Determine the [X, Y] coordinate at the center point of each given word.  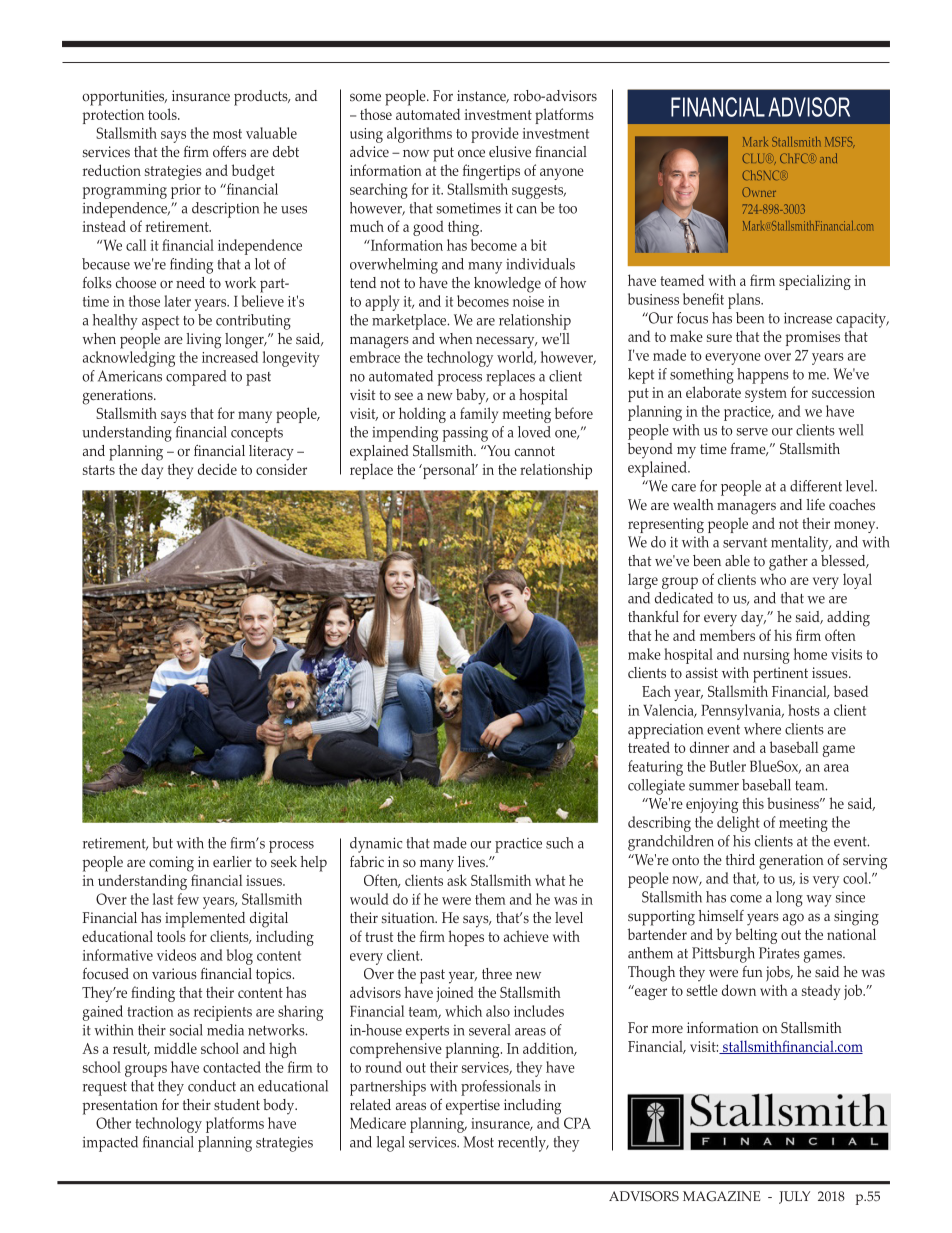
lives [472, 861]
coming [171, 864]
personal [449, 471]
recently [523, 1144]
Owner [759, 192]
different [816, 486]
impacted [110, 1144]
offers [229, 152]
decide [217, 469]
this [753, 803]
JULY [794, 1197]
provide [495, 135]
